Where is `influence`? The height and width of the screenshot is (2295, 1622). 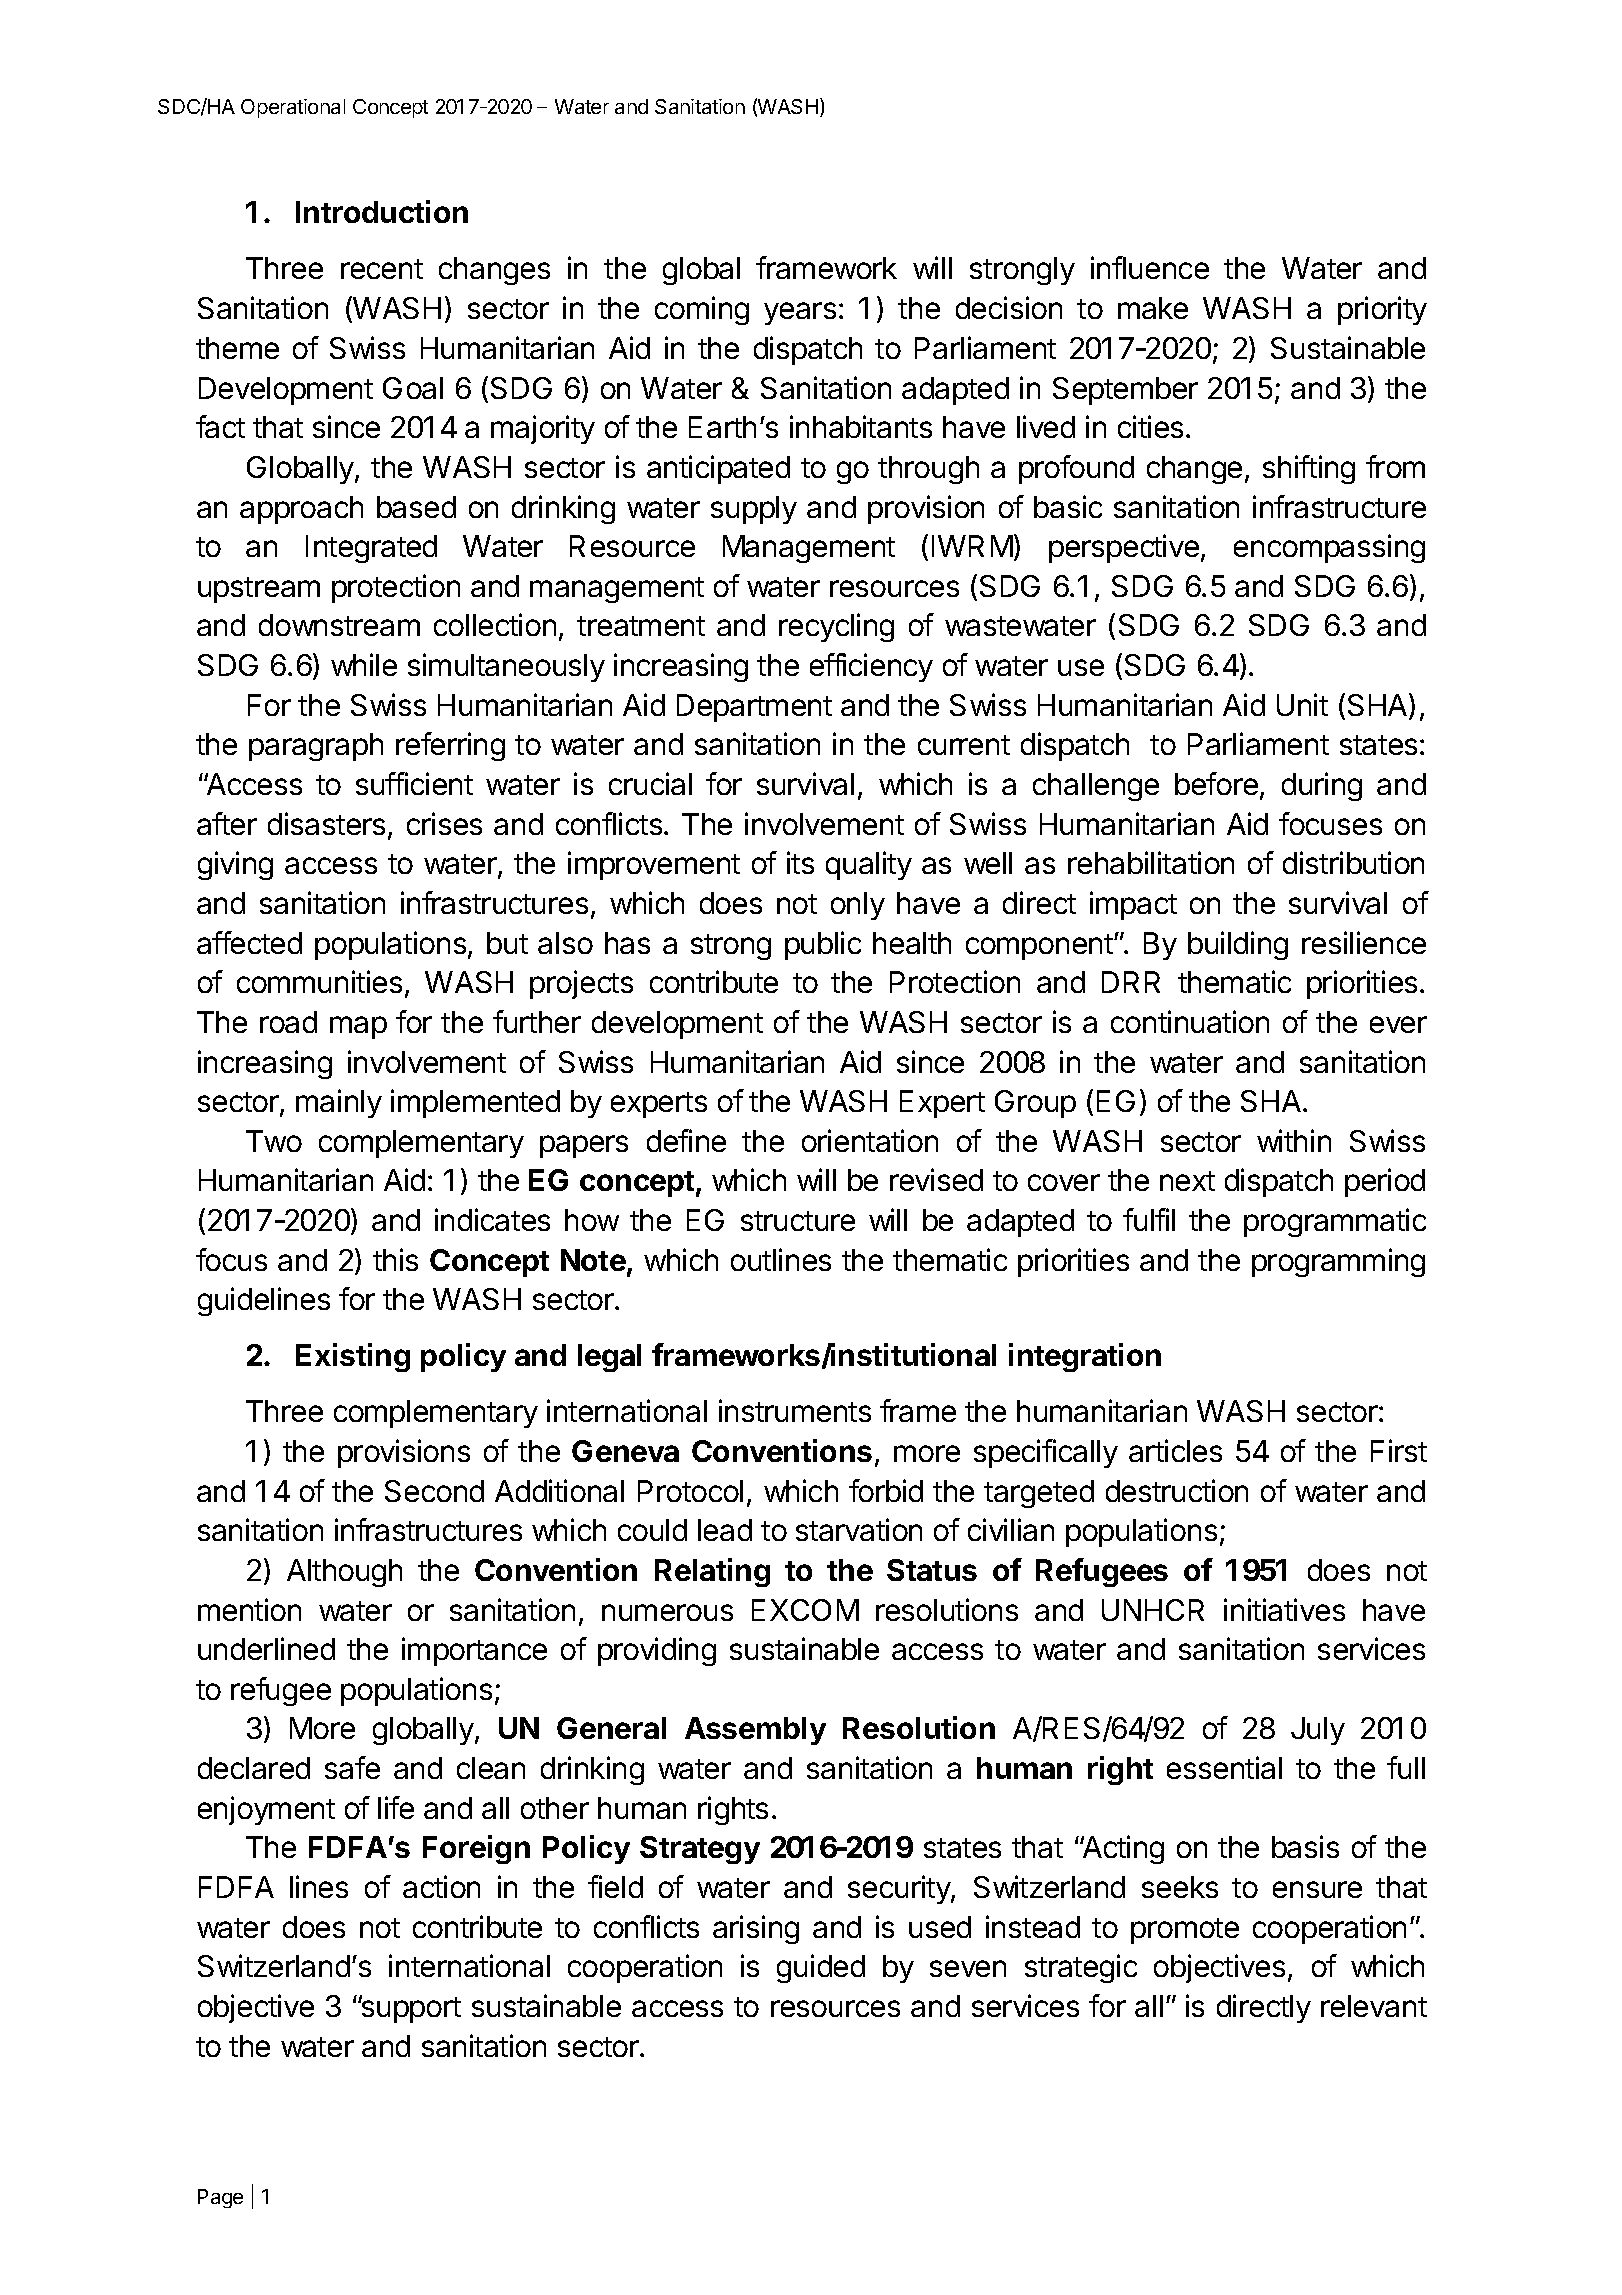
influence is located at coordinates (1150, 267).
